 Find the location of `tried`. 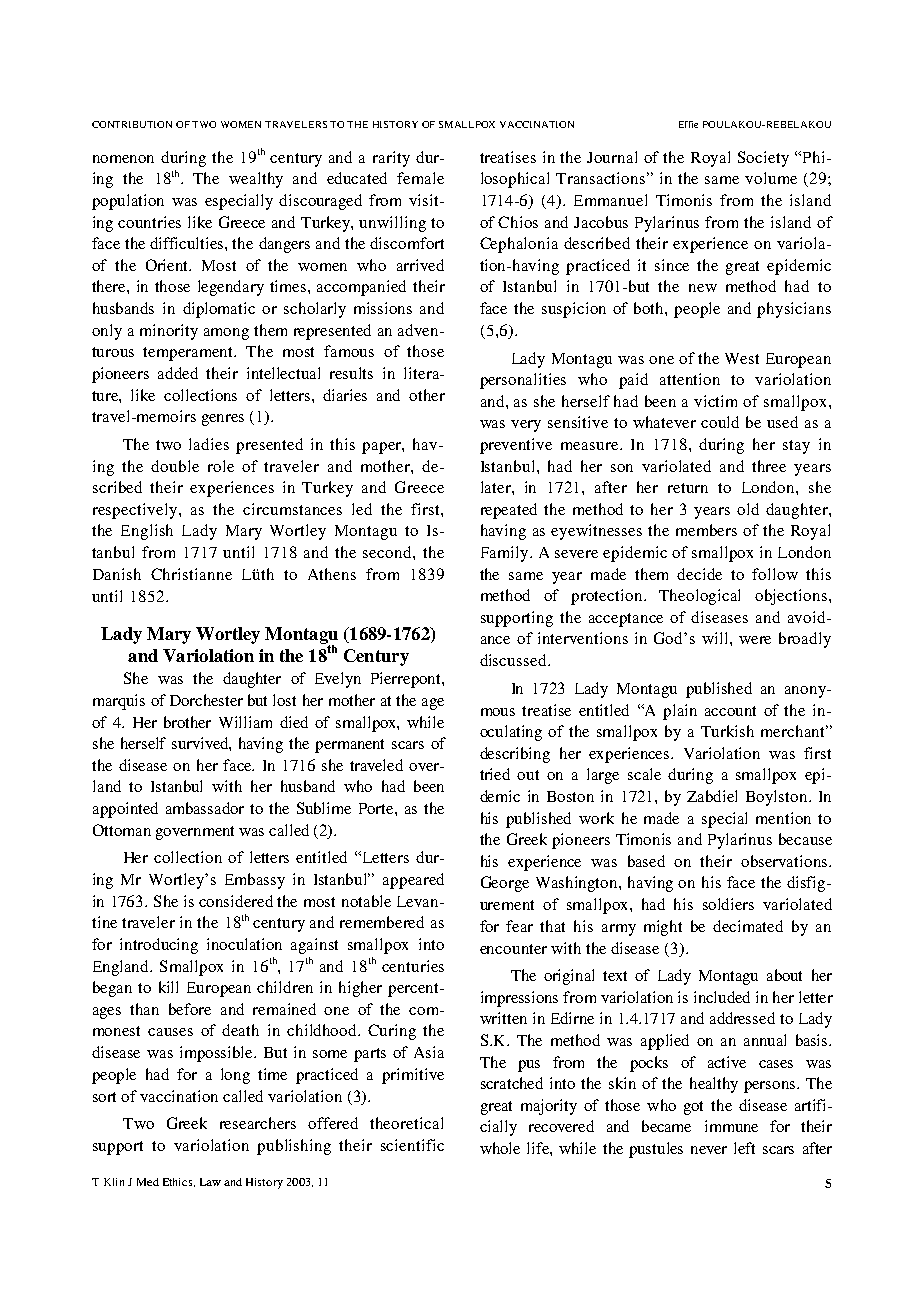

tried is located at coordinates (495, 774).
